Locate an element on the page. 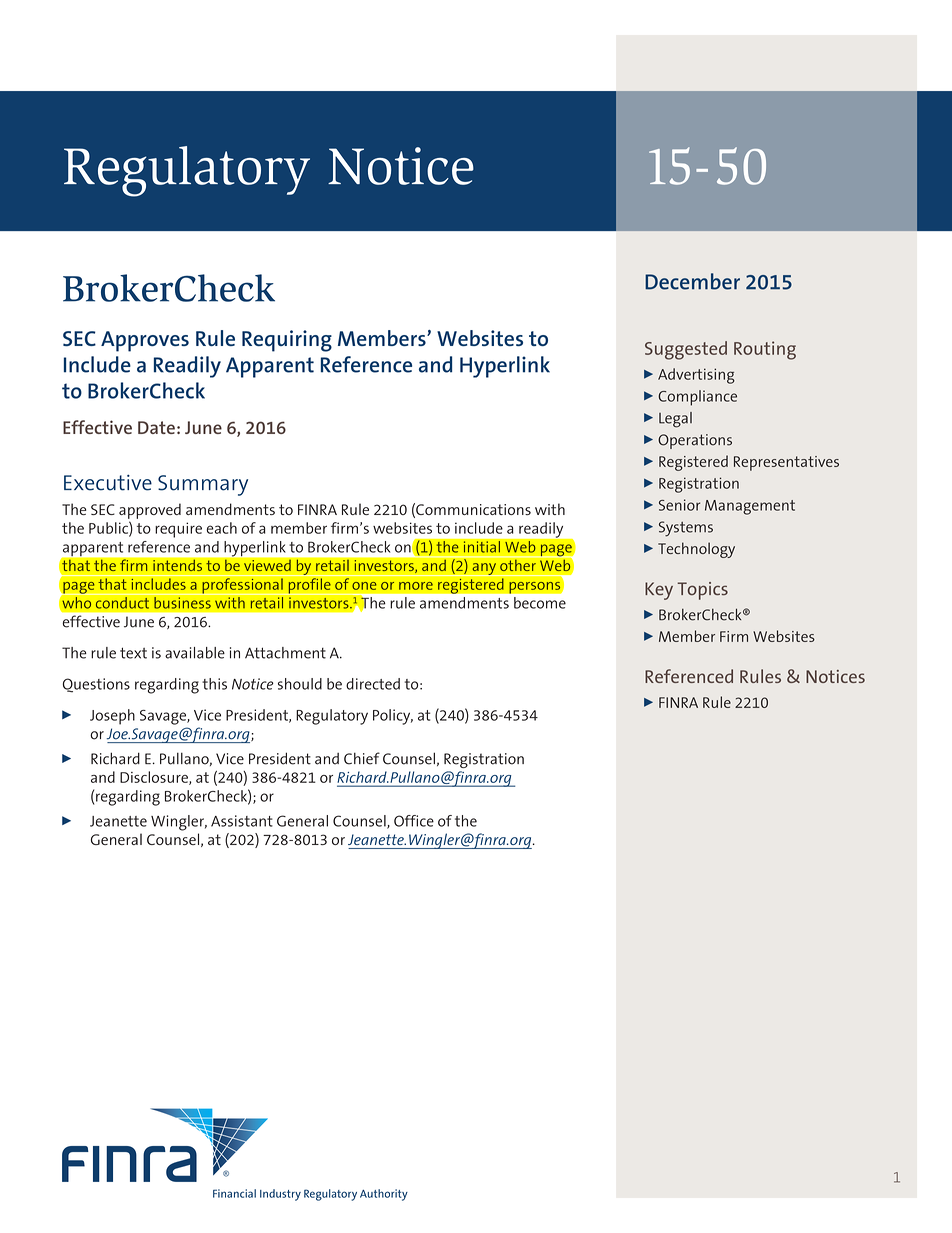 This page has width=952, height=1233. Requiring is located at coordinates (287, 341).
